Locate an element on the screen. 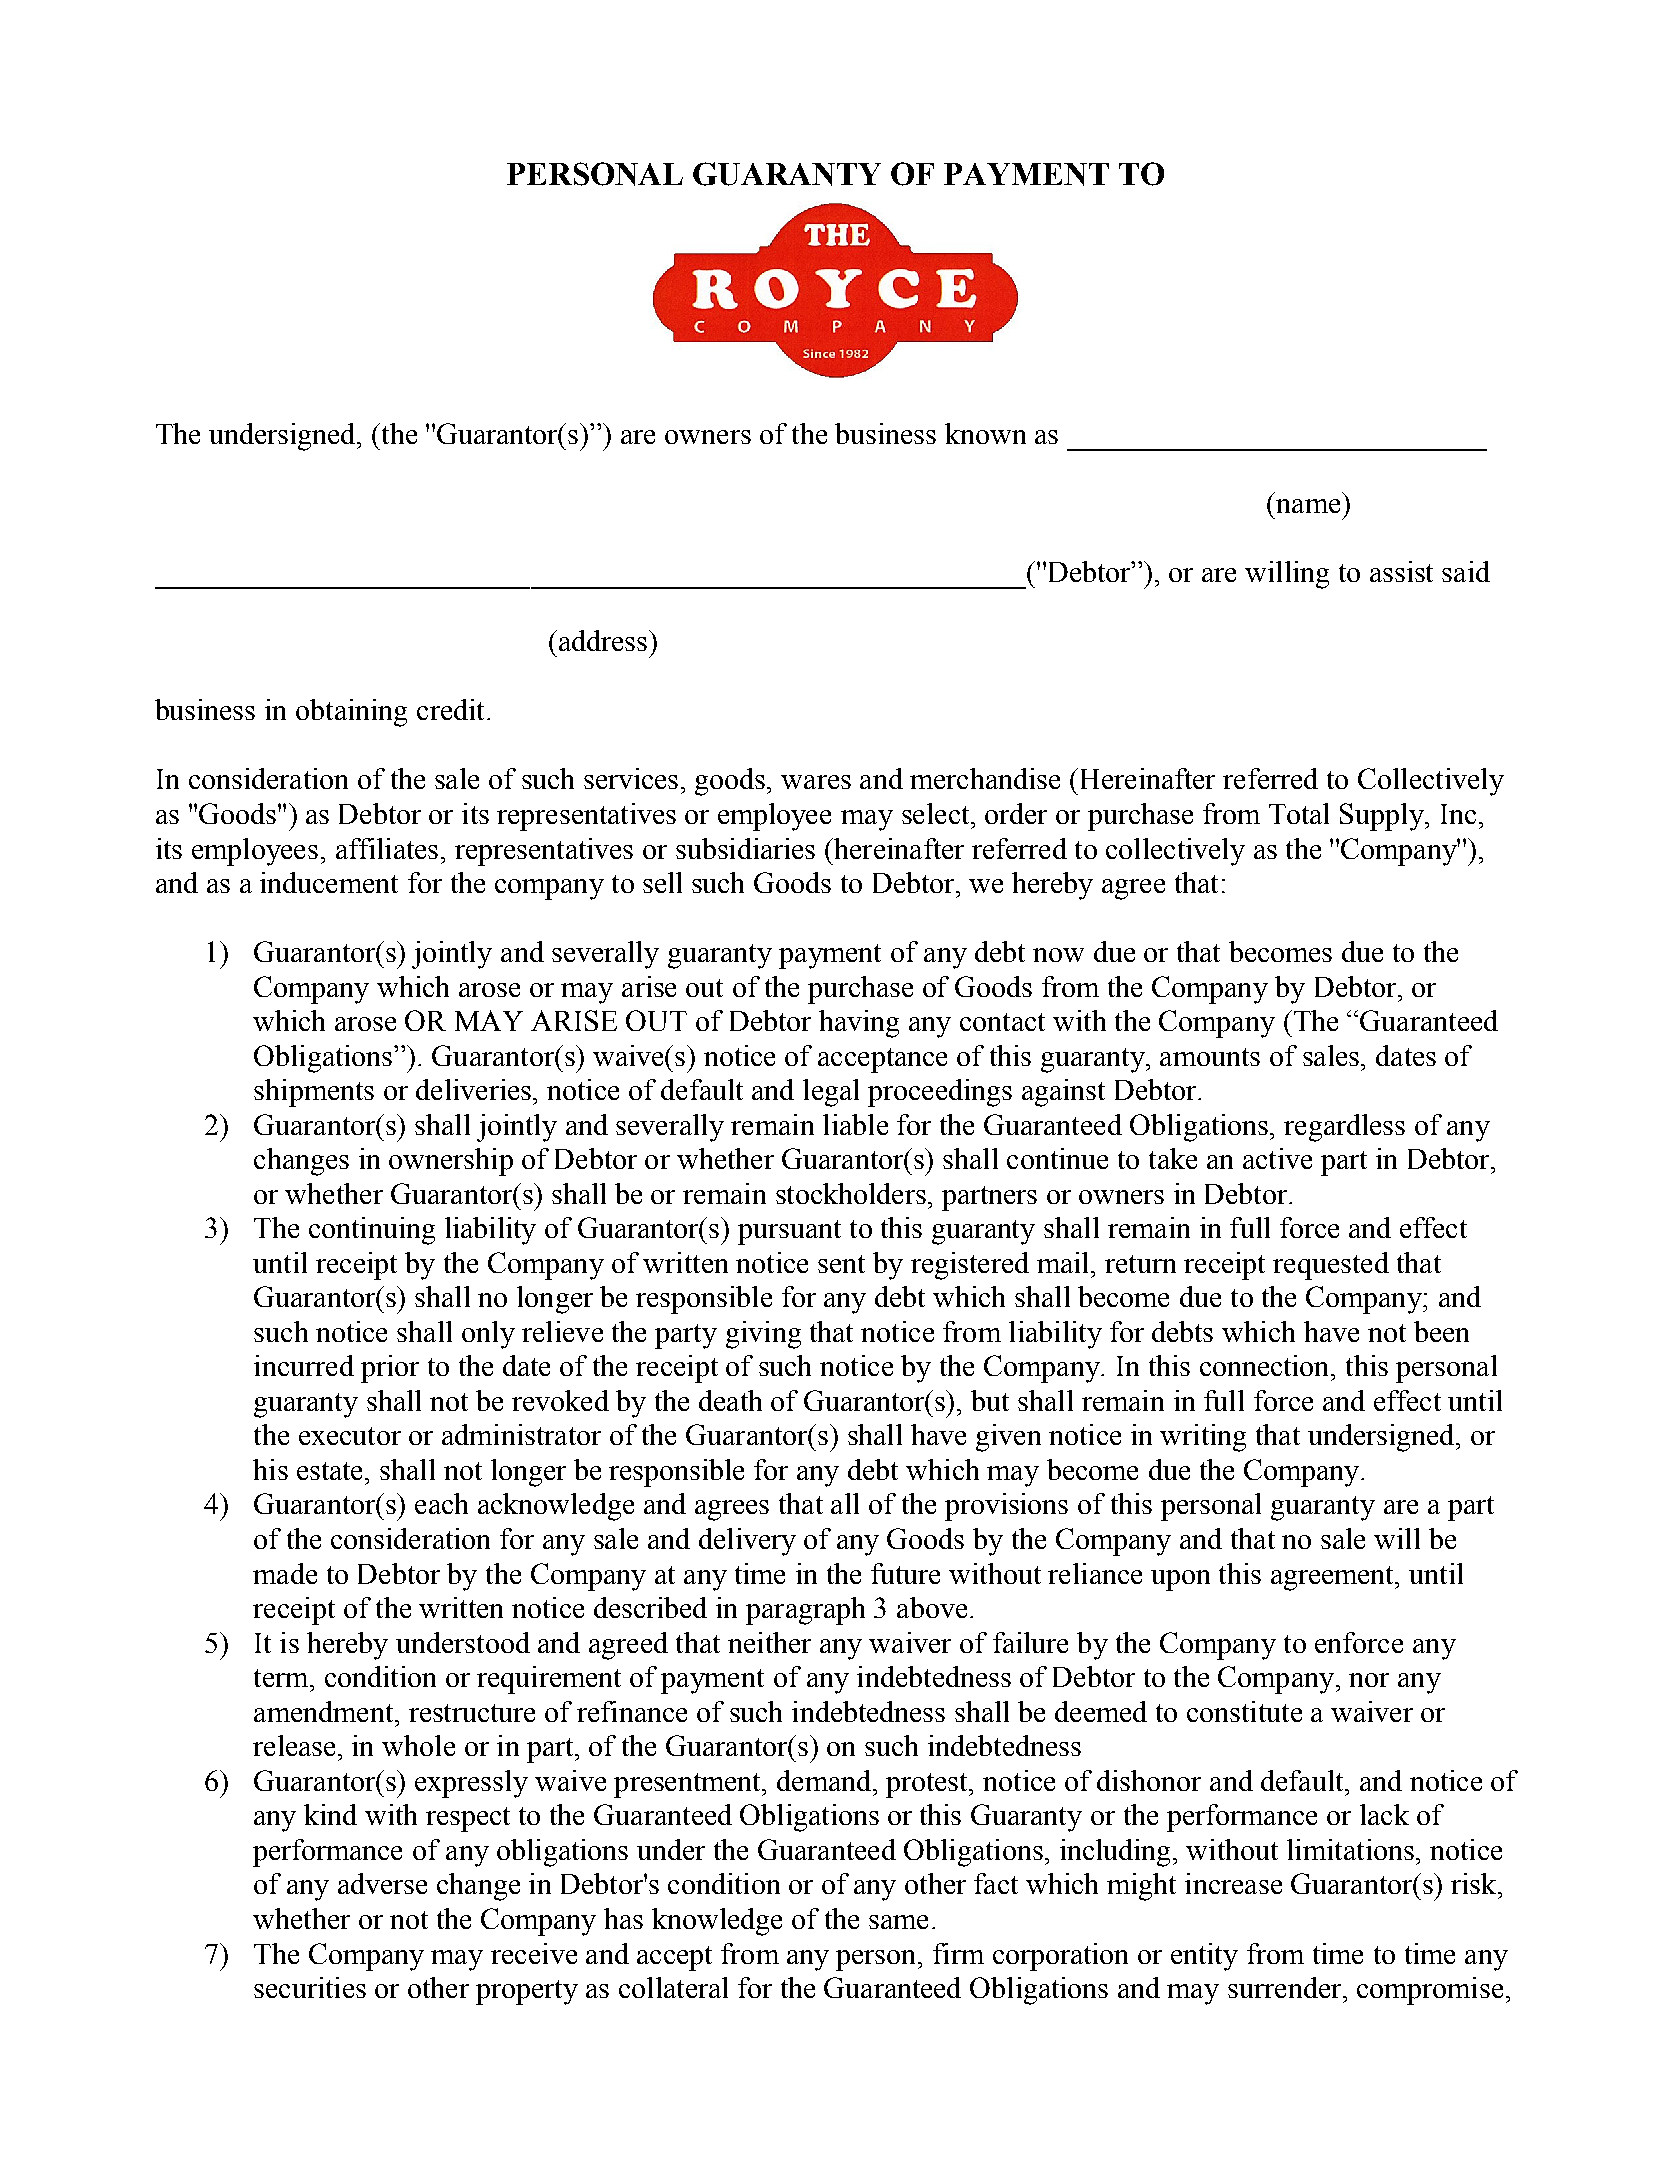  known is located at coordinates (985, 433).
